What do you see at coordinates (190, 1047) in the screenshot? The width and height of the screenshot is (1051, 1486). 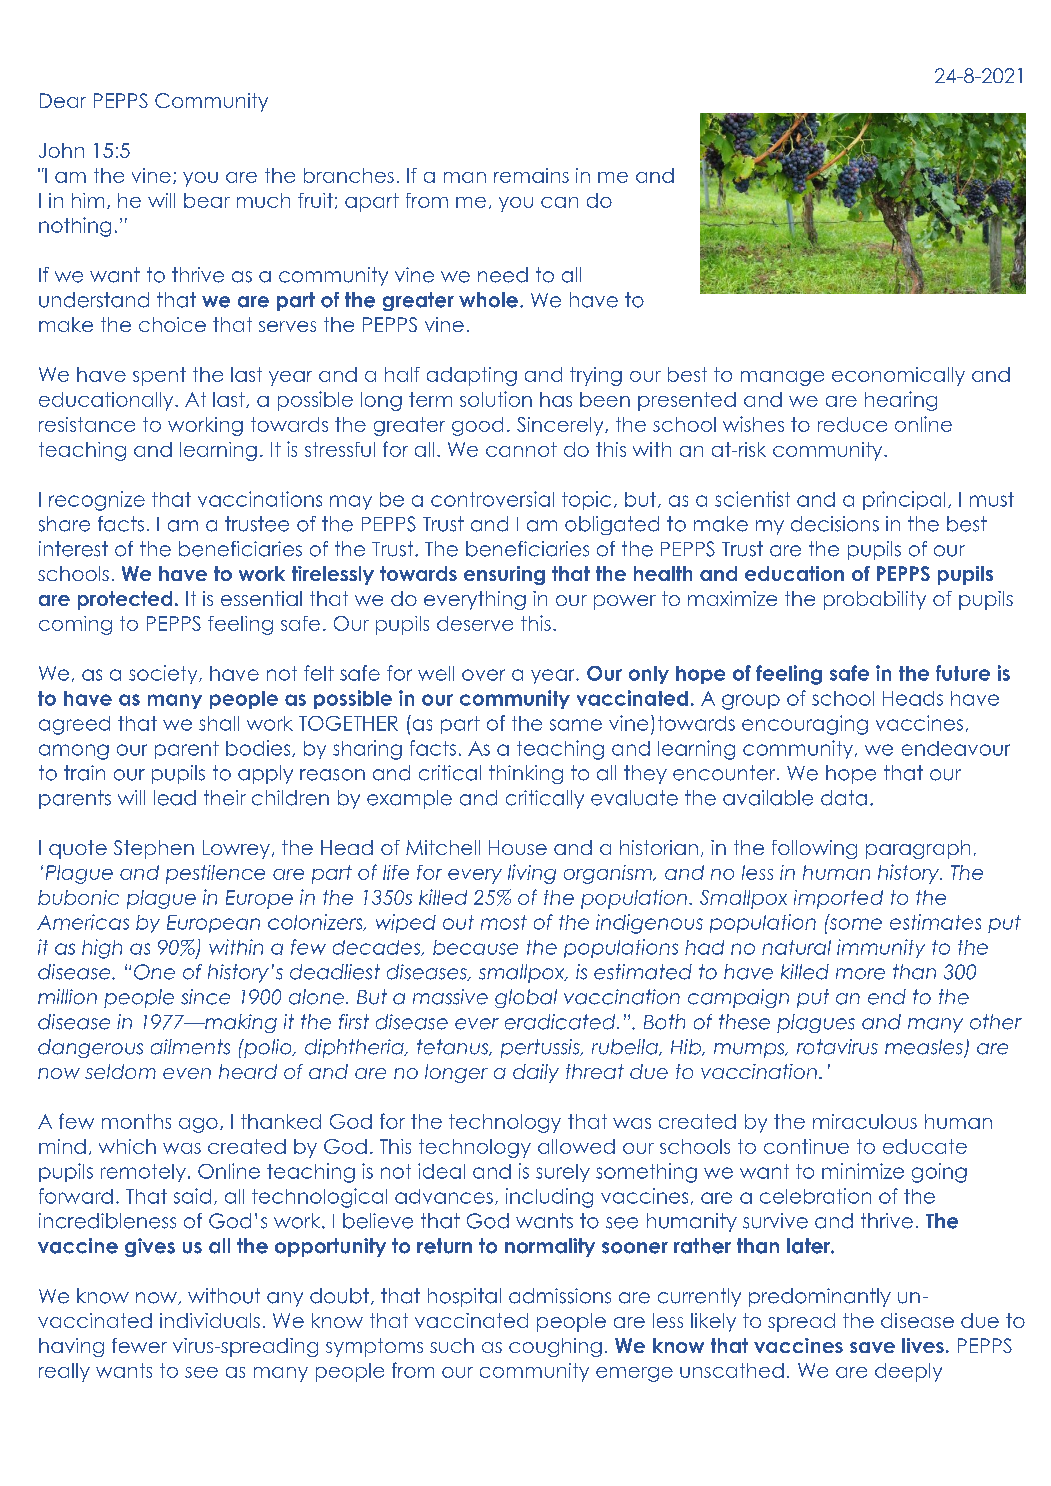 I see `ailments` at bounding box center [190, 1047].
